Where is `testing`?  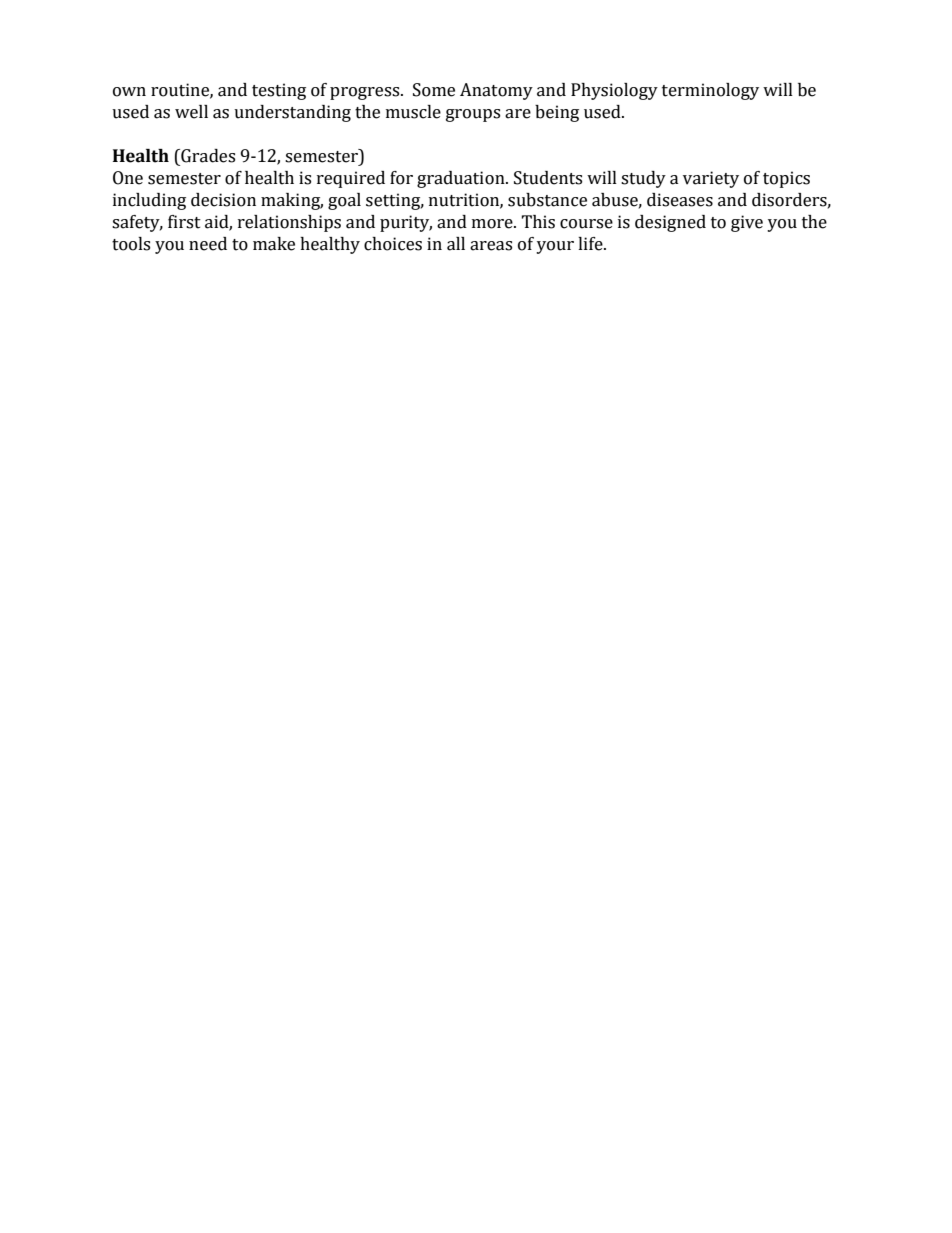 testing is located at coordinates (279, 91).
